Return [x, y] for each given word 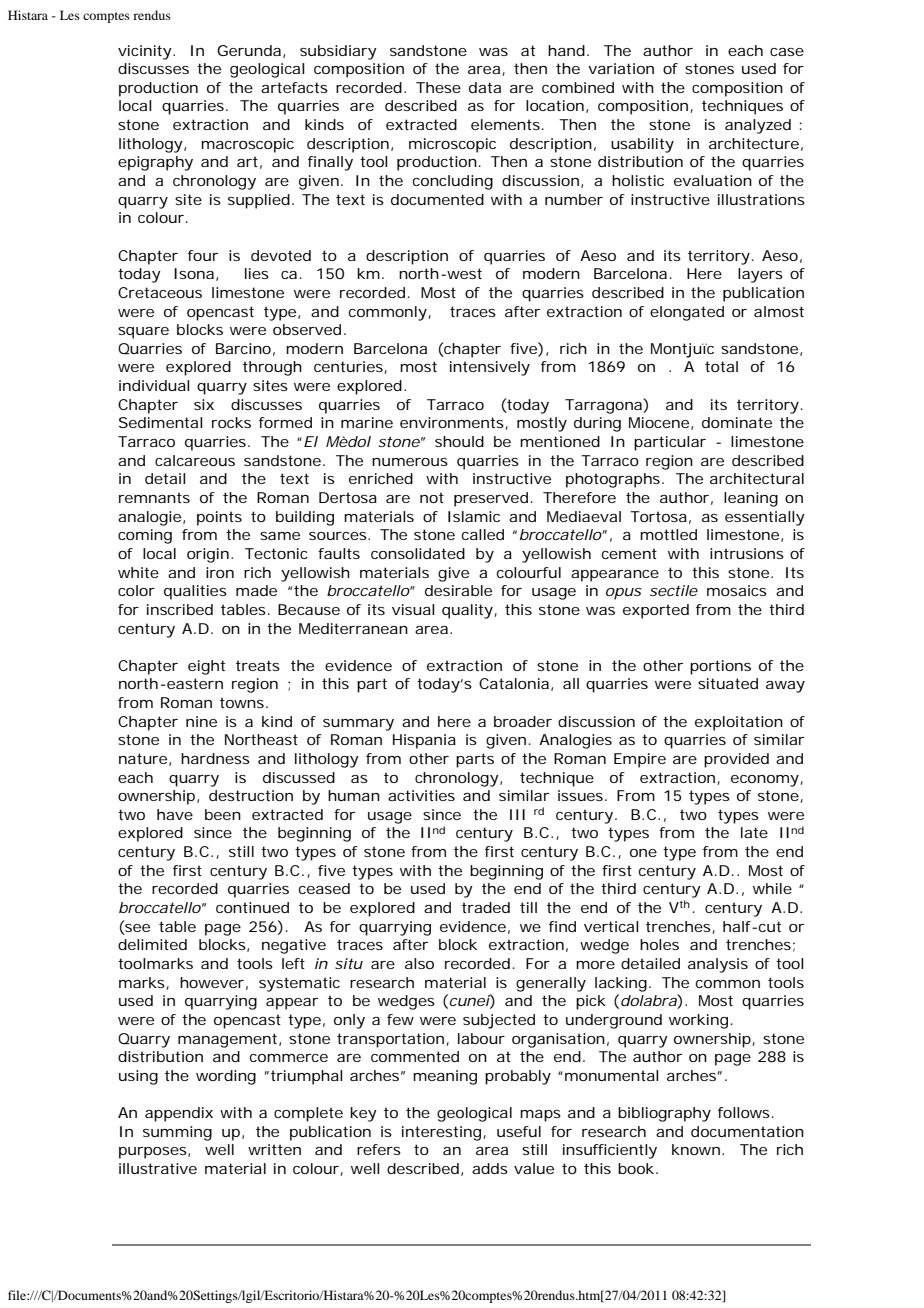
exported [656, 611]
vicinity [145, 52]
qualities [195, 592]
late [754, 832]
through [272, 368]
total [721, 366]
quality [468, 611]
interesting [441, 1133]
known [696, 1149]
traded [486, 907]
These [438, 87]
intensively [490, 368]
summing [177, 1133]
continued [252, 907]
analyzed [758, 126]
